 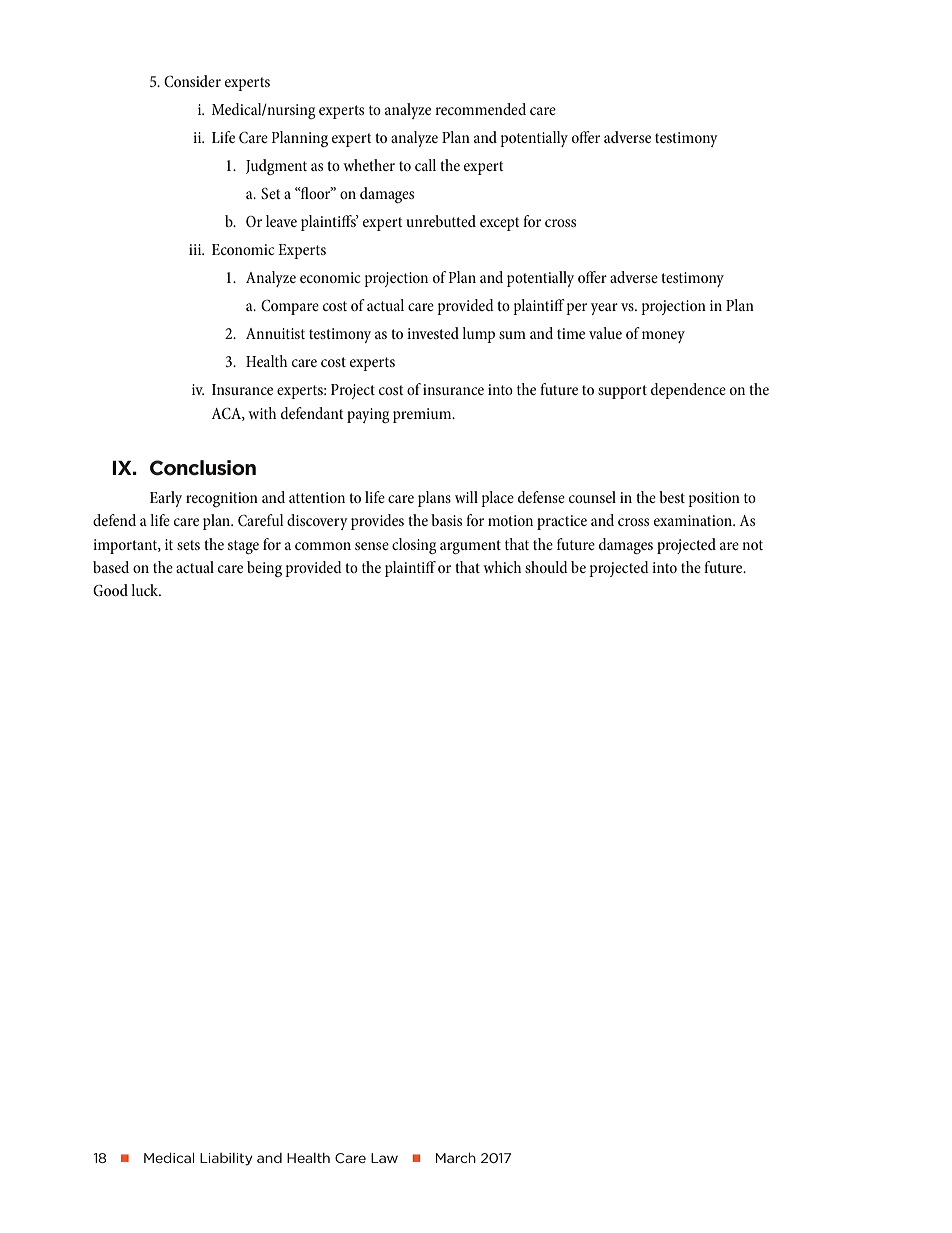 I want to click on except, so click(x=499, y=224).
